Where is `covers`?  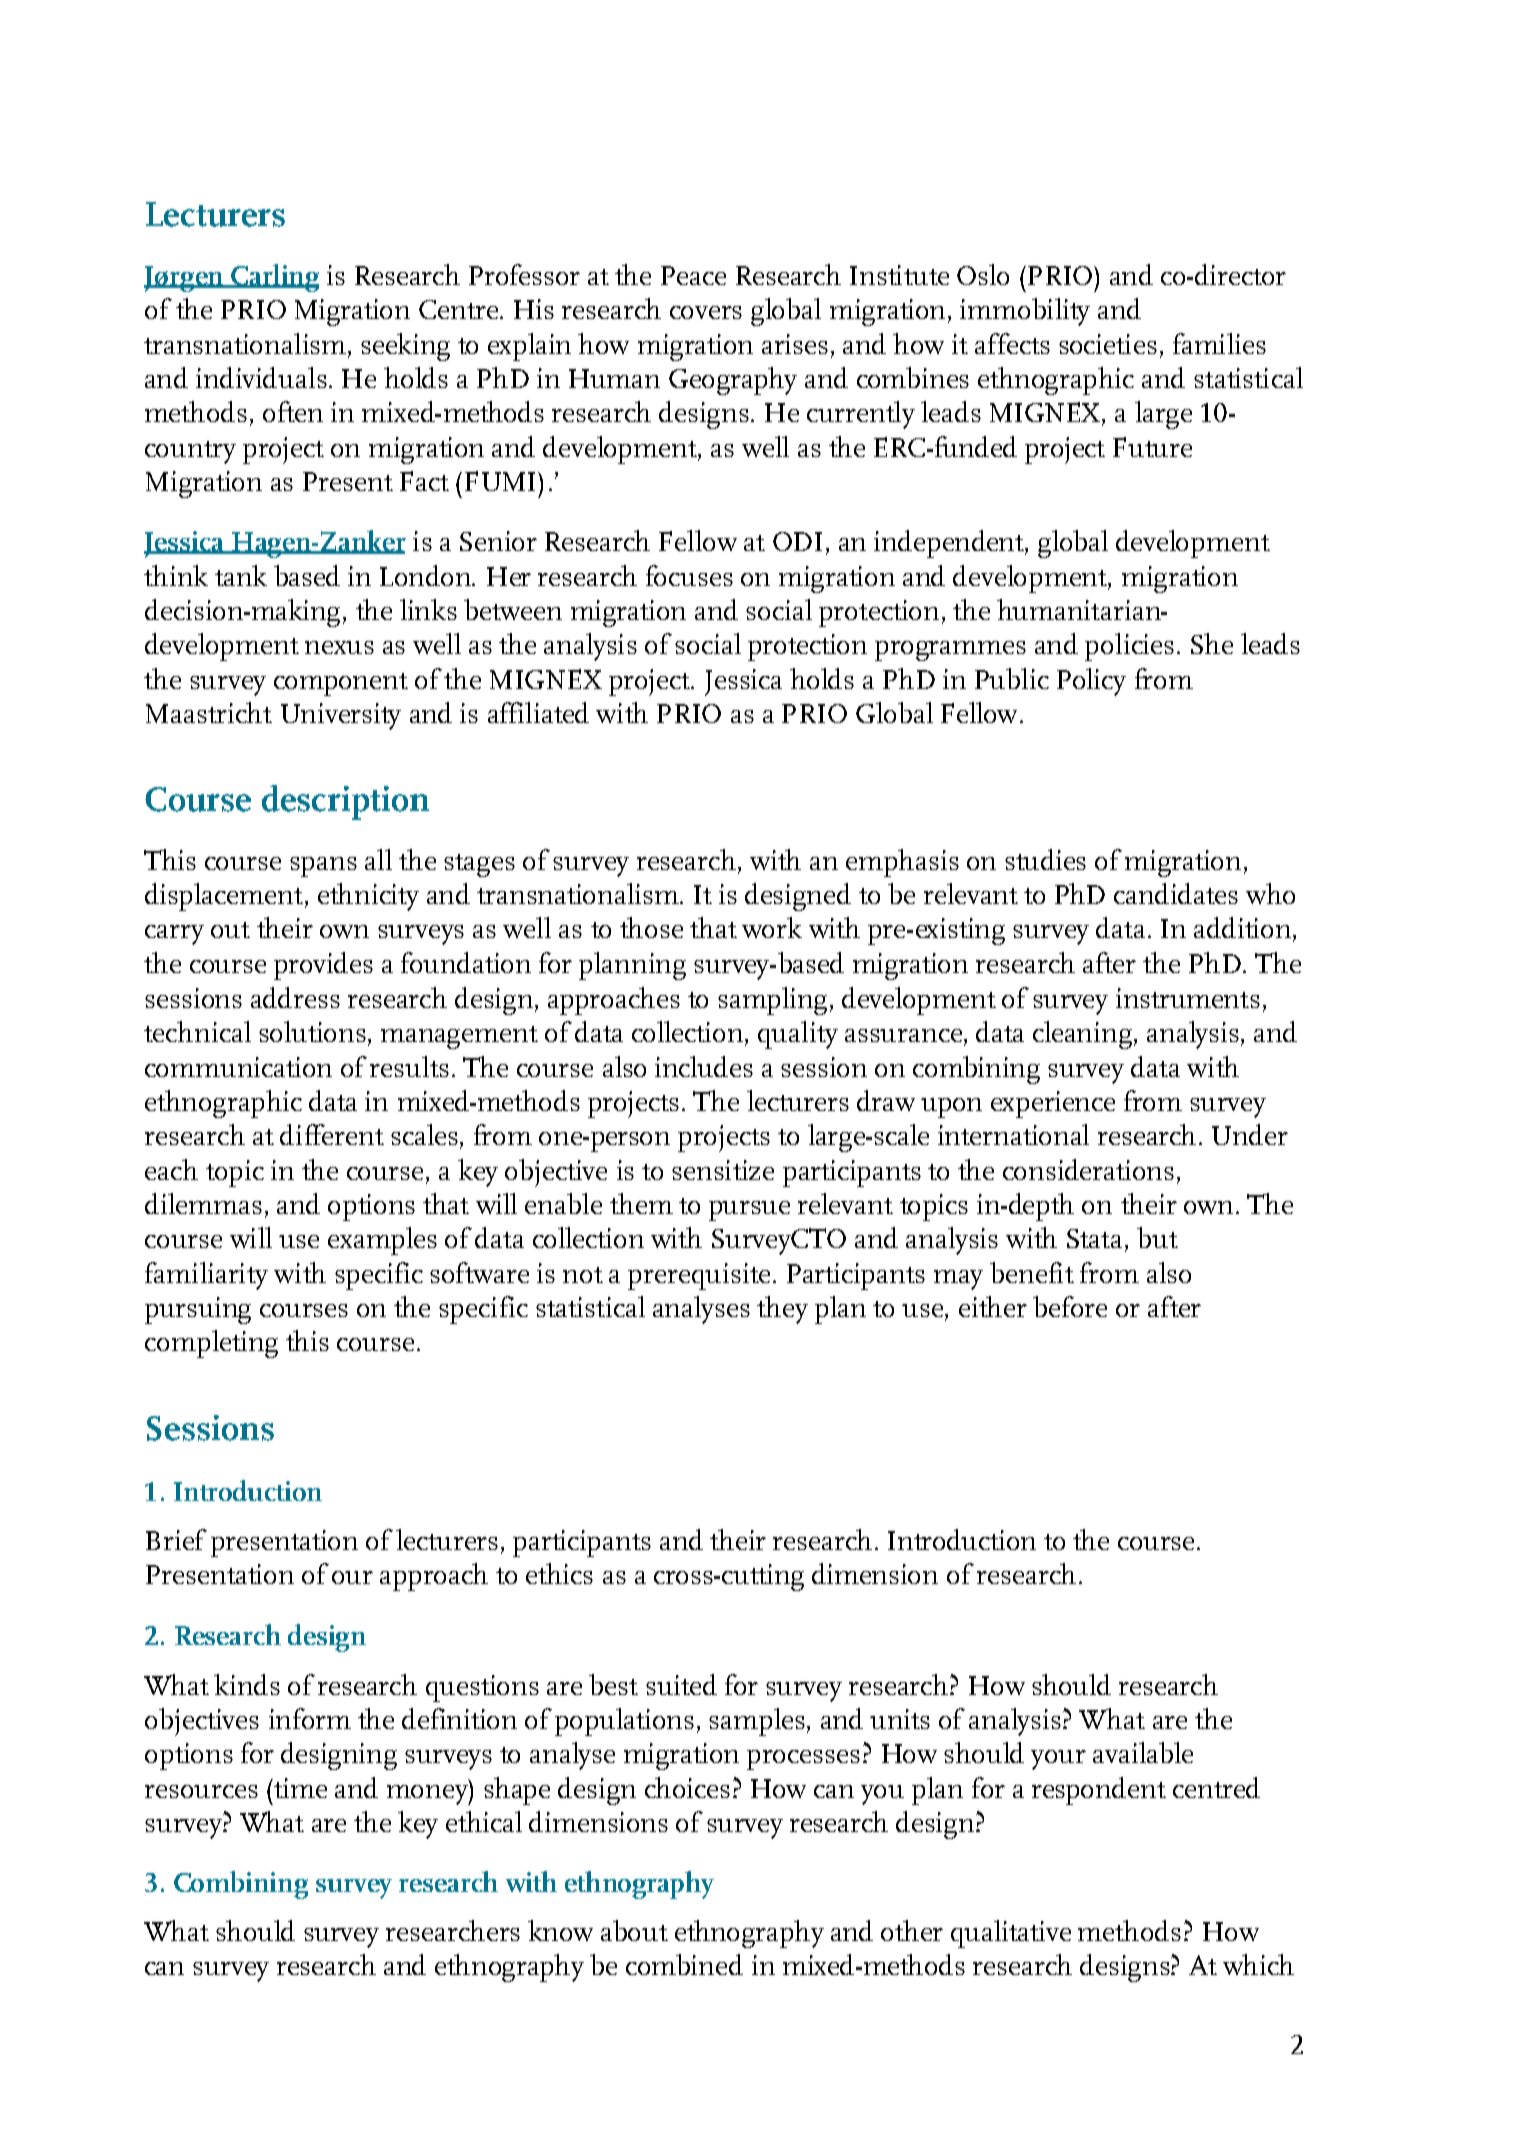 covers is located at coordinates (706, 312).
